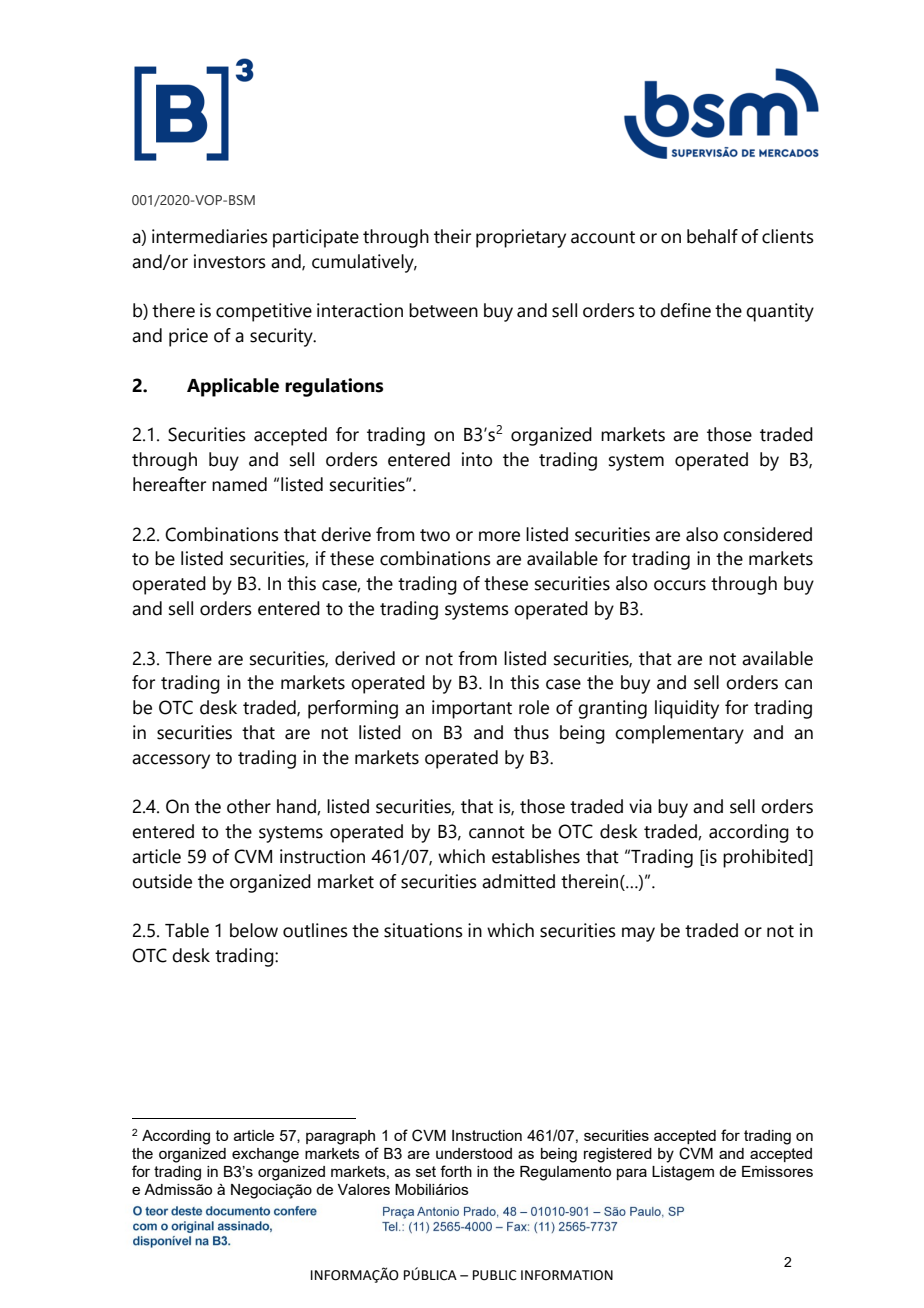 The image size is (924, 1308). I want to click on complementary, so click(679, 734).
